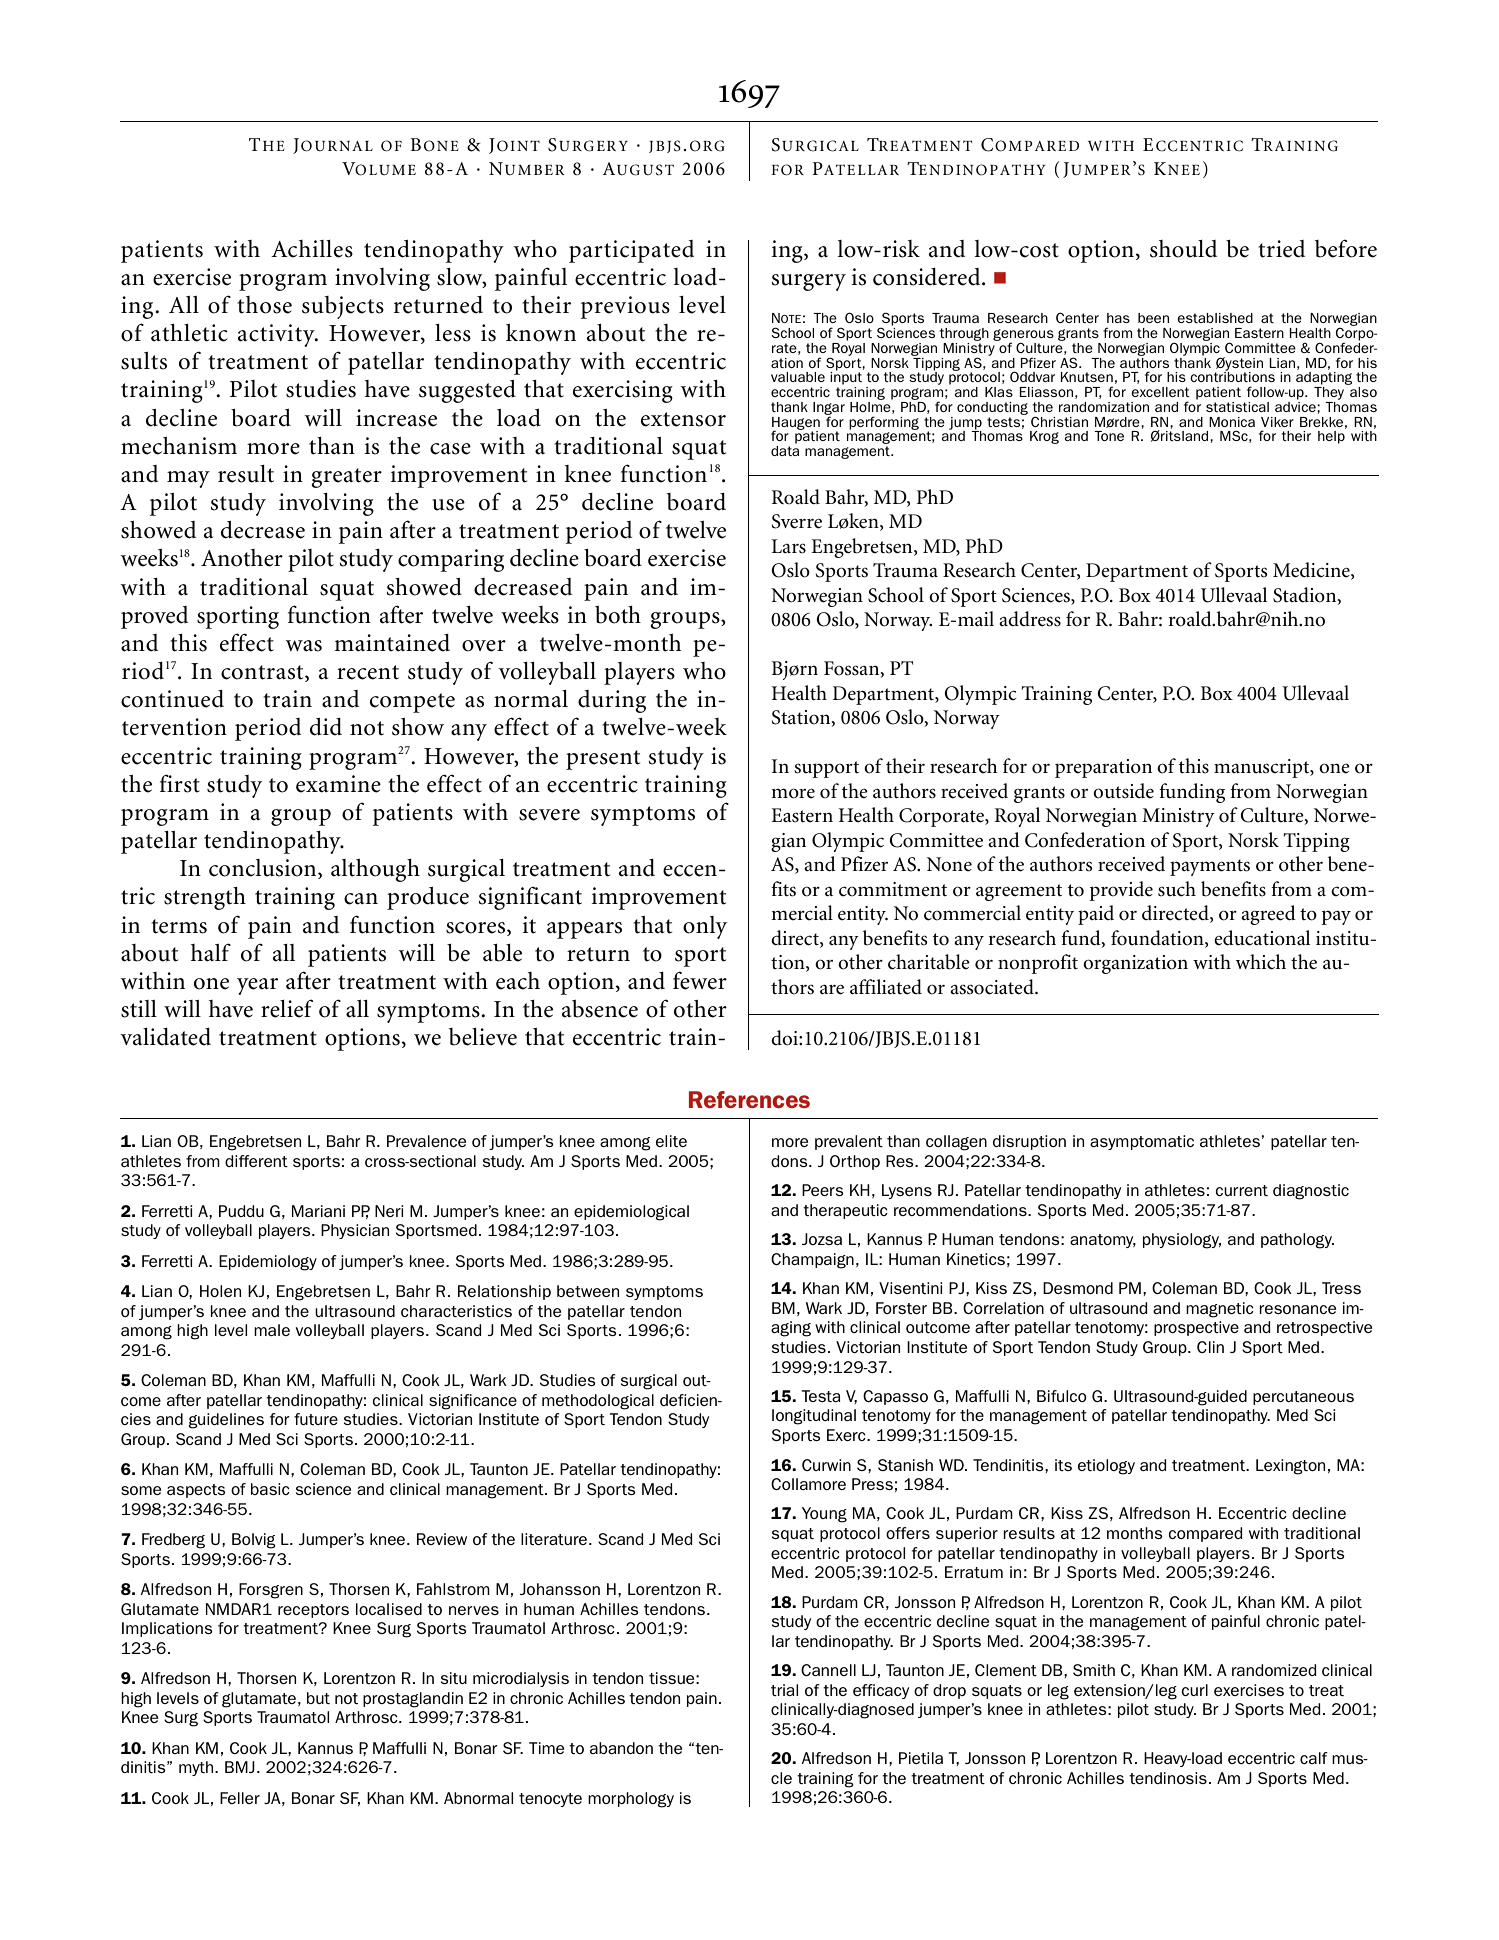 The image size is (1499, 1940). I want to click on BMJ, so click(240, 1767).
